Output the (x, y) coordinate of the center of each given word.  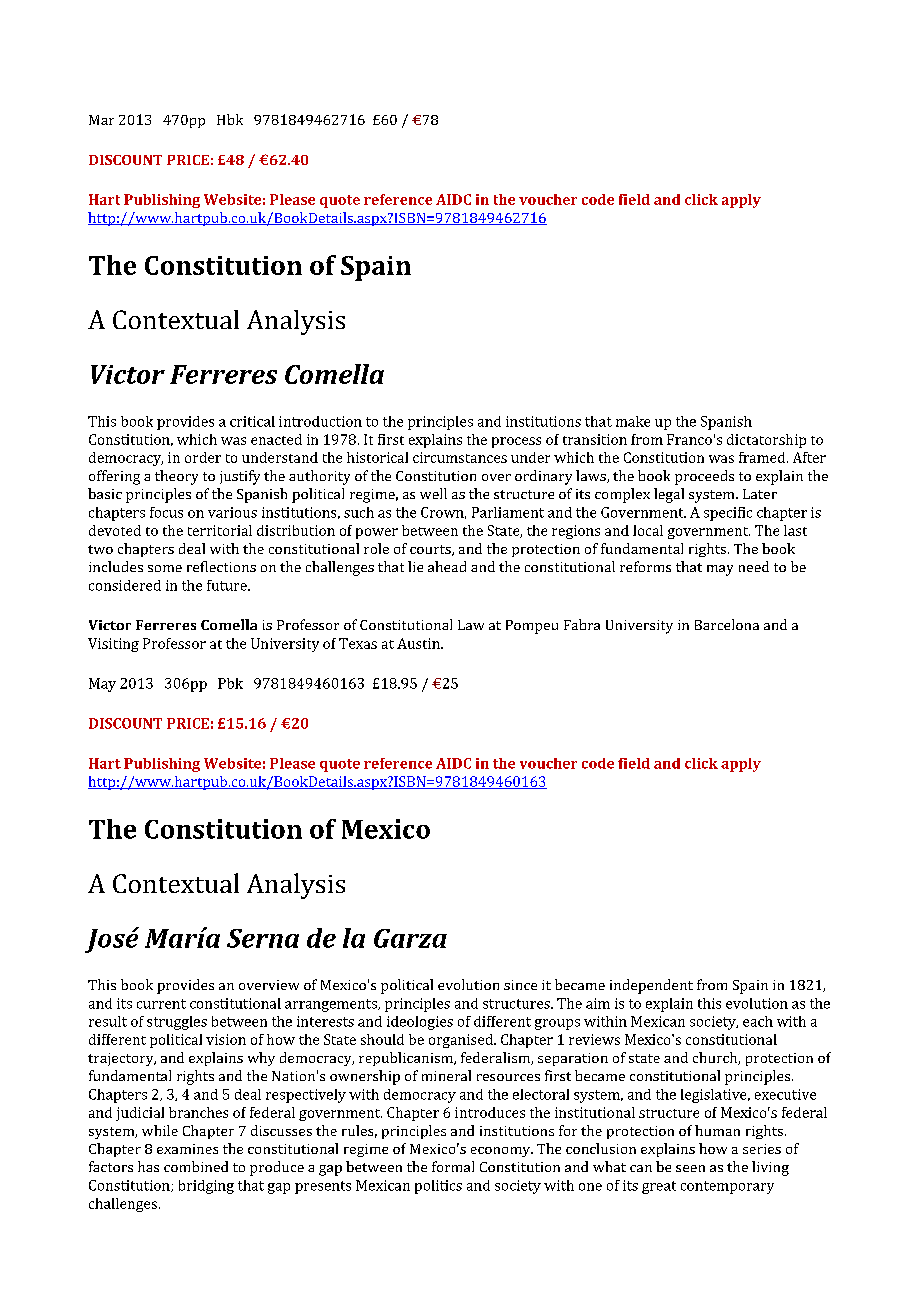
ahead (447, 566)
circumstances (460, 457)
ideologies (420, 1023)
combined (196, 1166)
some (165, 568)
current (161, 1004)
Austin (419, 643)
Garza (410, 938)
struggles (177, 1023)
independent (651, 986)
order (203, 457)
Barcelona (727, 624)
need (754, 566)
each (758, 1021)
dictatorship (766, 441)
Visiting (113, 645)
